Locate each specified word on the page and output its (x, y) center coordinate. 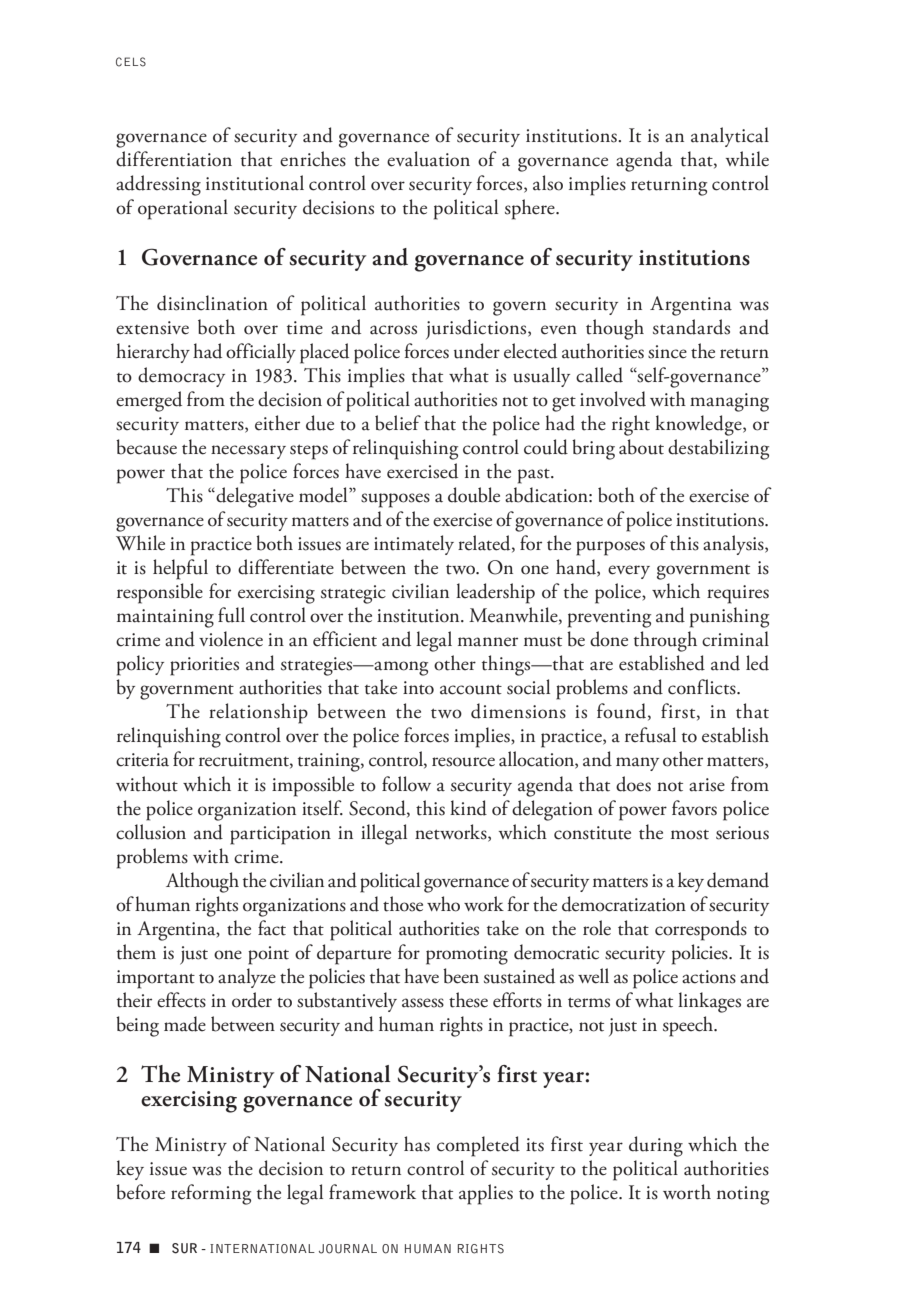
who (443, 904)
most (690, 834)
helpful (180, 569)
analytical (730, 137)
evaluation (428, 159)
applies (486, 1194)
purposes (610, 548)
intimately (414, 545)
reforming (211, 1194)
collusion (151, 832)
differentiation (174, 159)
